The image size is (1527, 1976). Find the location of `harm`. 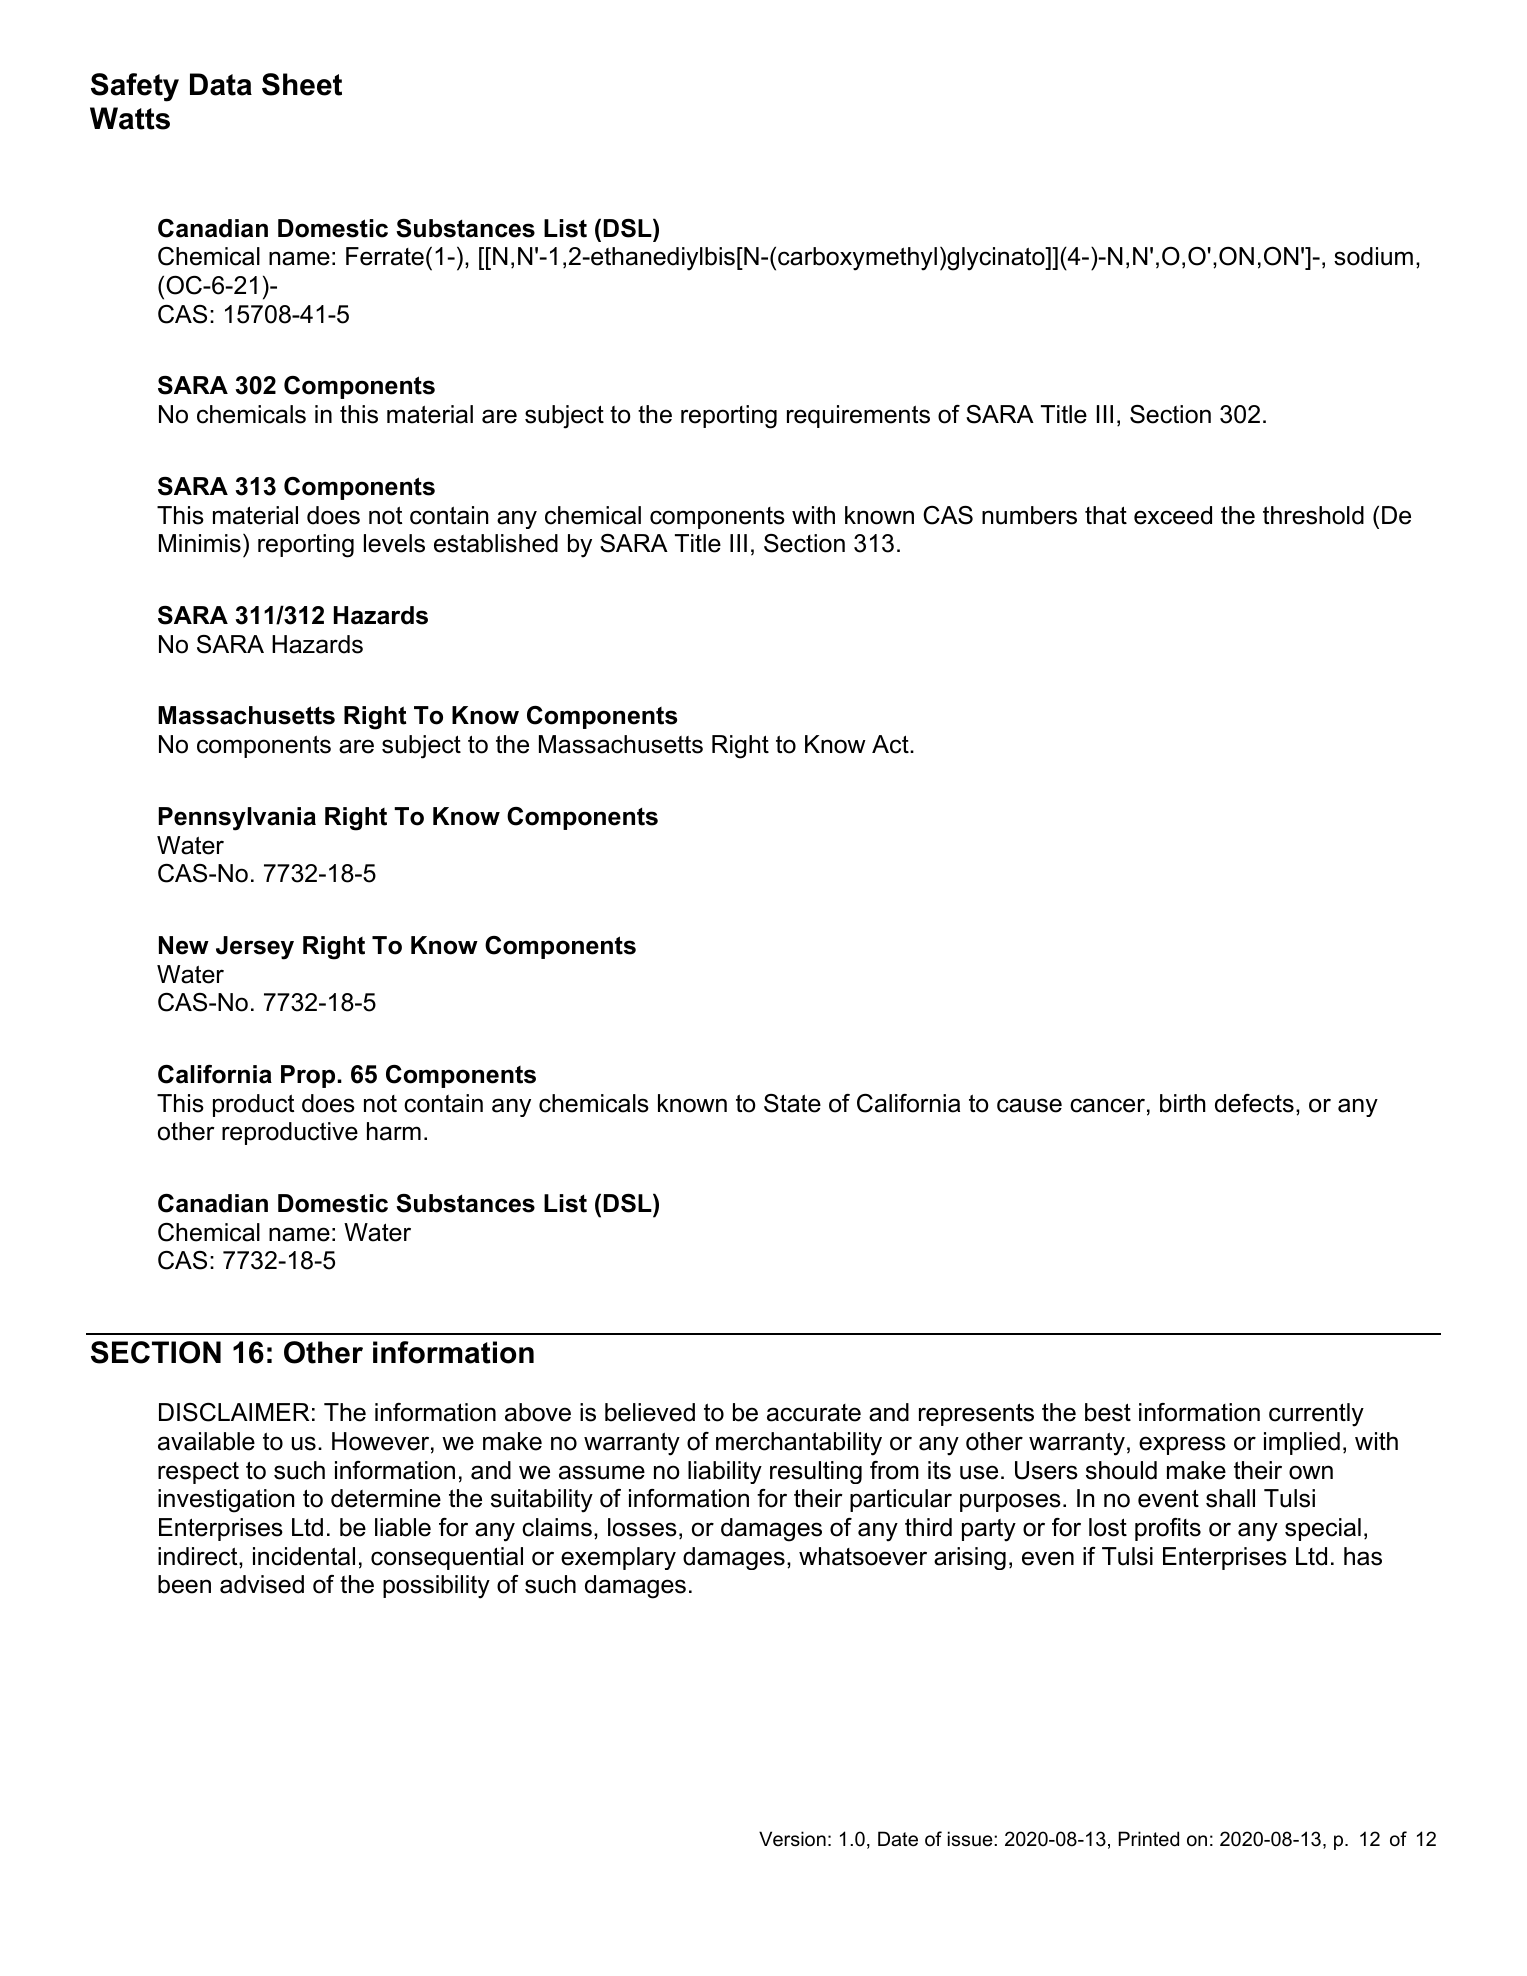

harm is located at coordinates (394, 1131).
